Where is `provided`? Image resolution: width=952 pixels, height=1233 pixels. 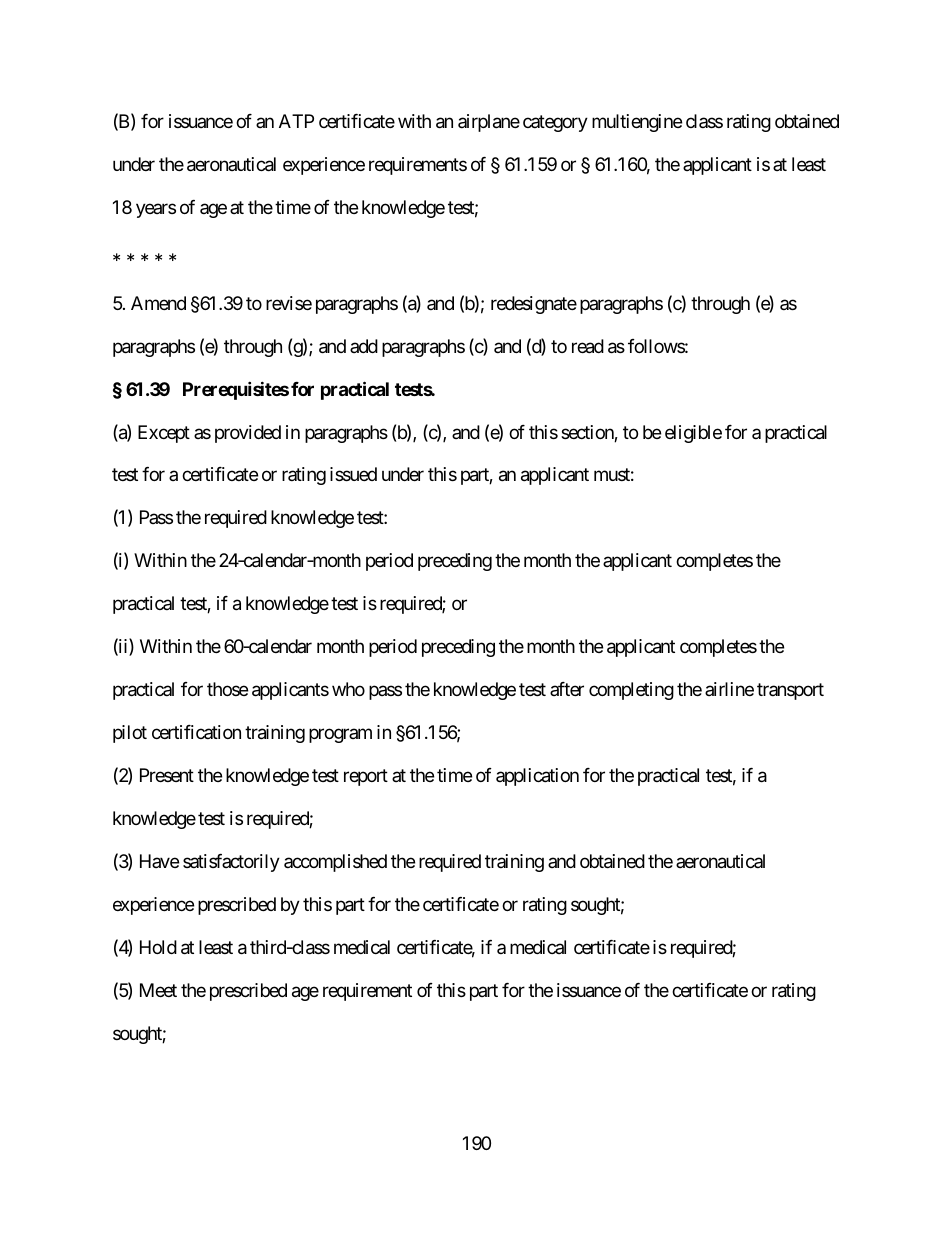 provided is located at coordinates (248, 434).
